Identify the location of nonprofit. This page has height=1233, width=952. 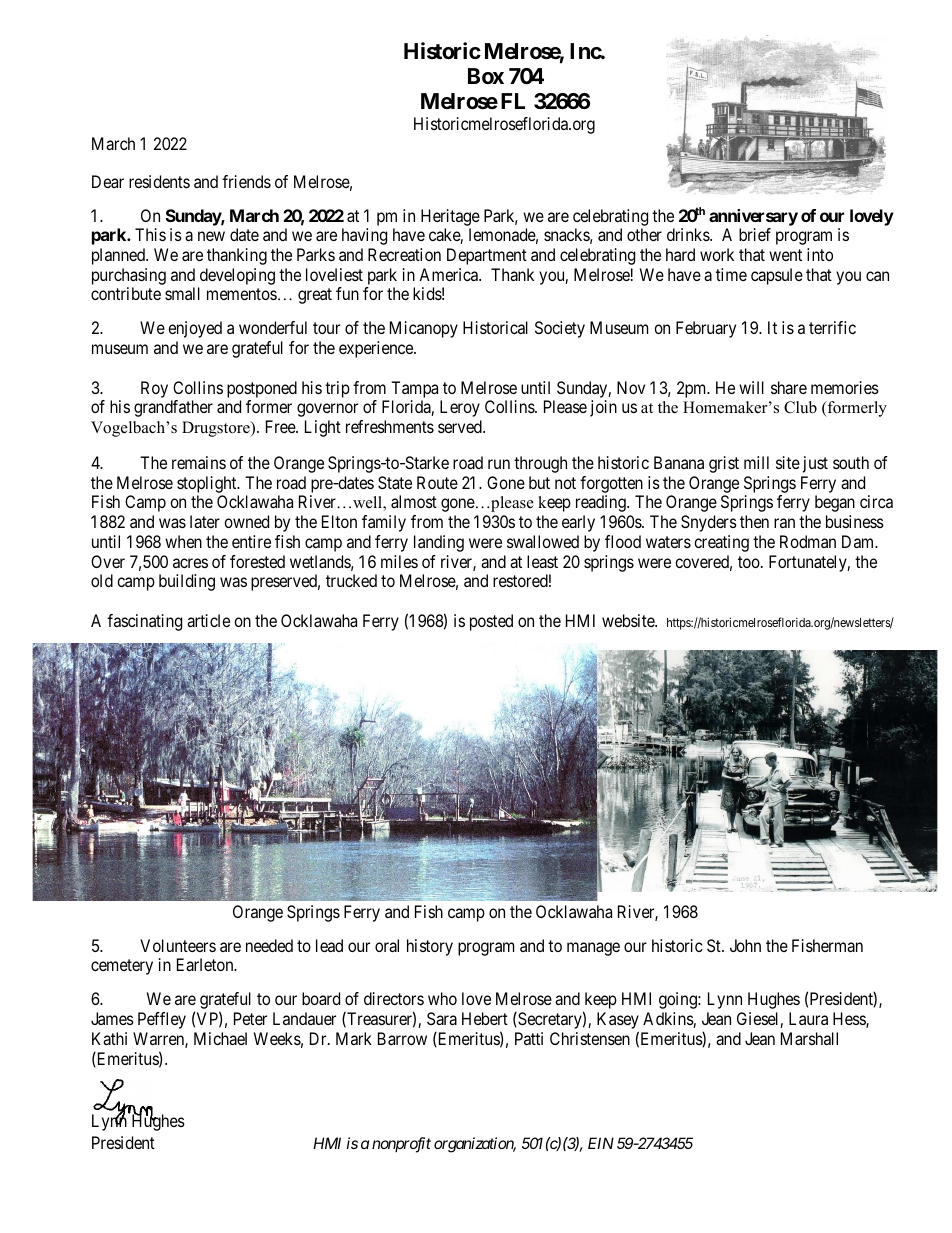
(401, 1145).
